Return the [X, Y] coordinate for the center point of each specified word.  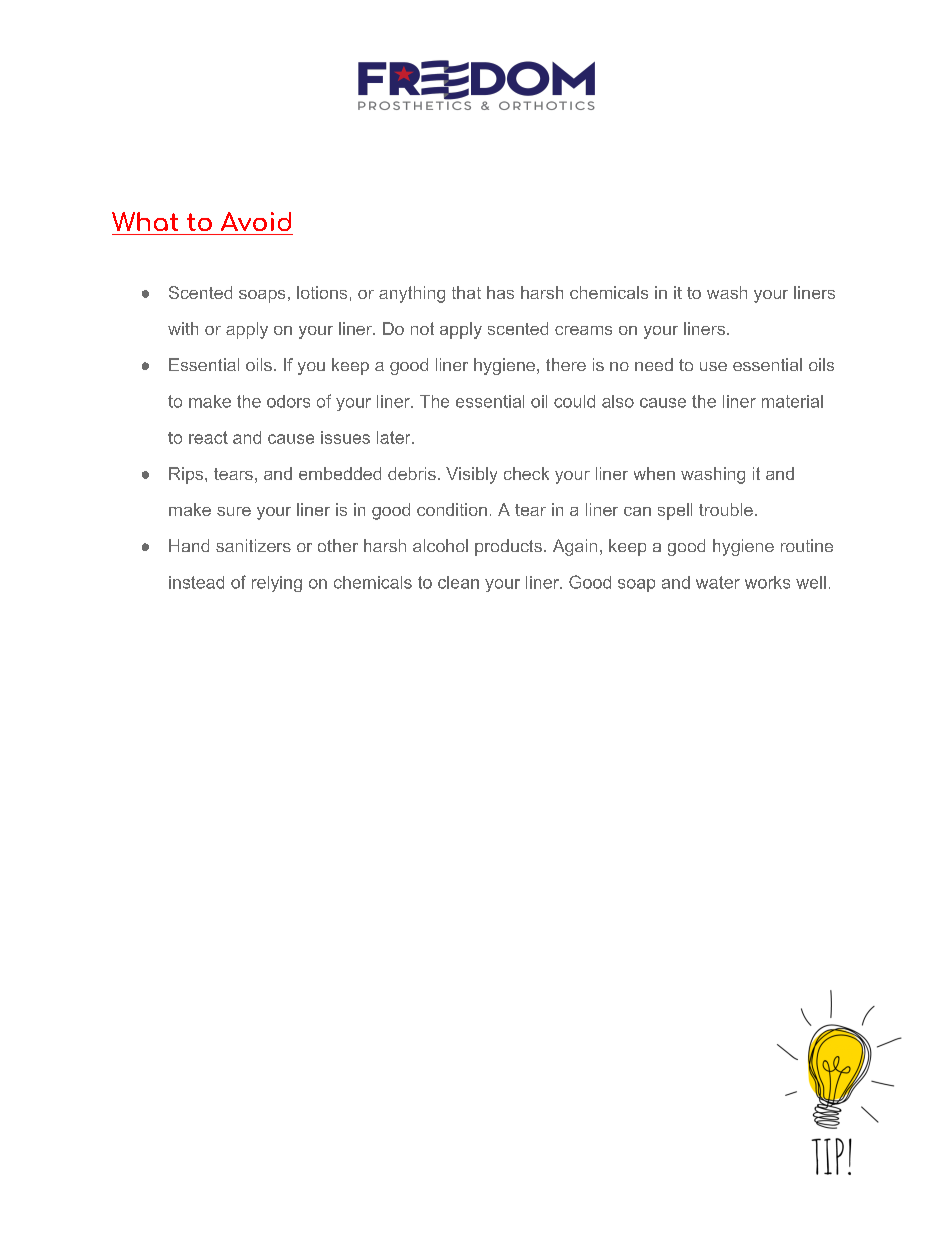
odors [288, 401]
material [792, 401]
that [466, 292]
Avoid [256, 221]
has [500, 292]
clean [458, 582]
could [574, 401]
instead [196, 582]
